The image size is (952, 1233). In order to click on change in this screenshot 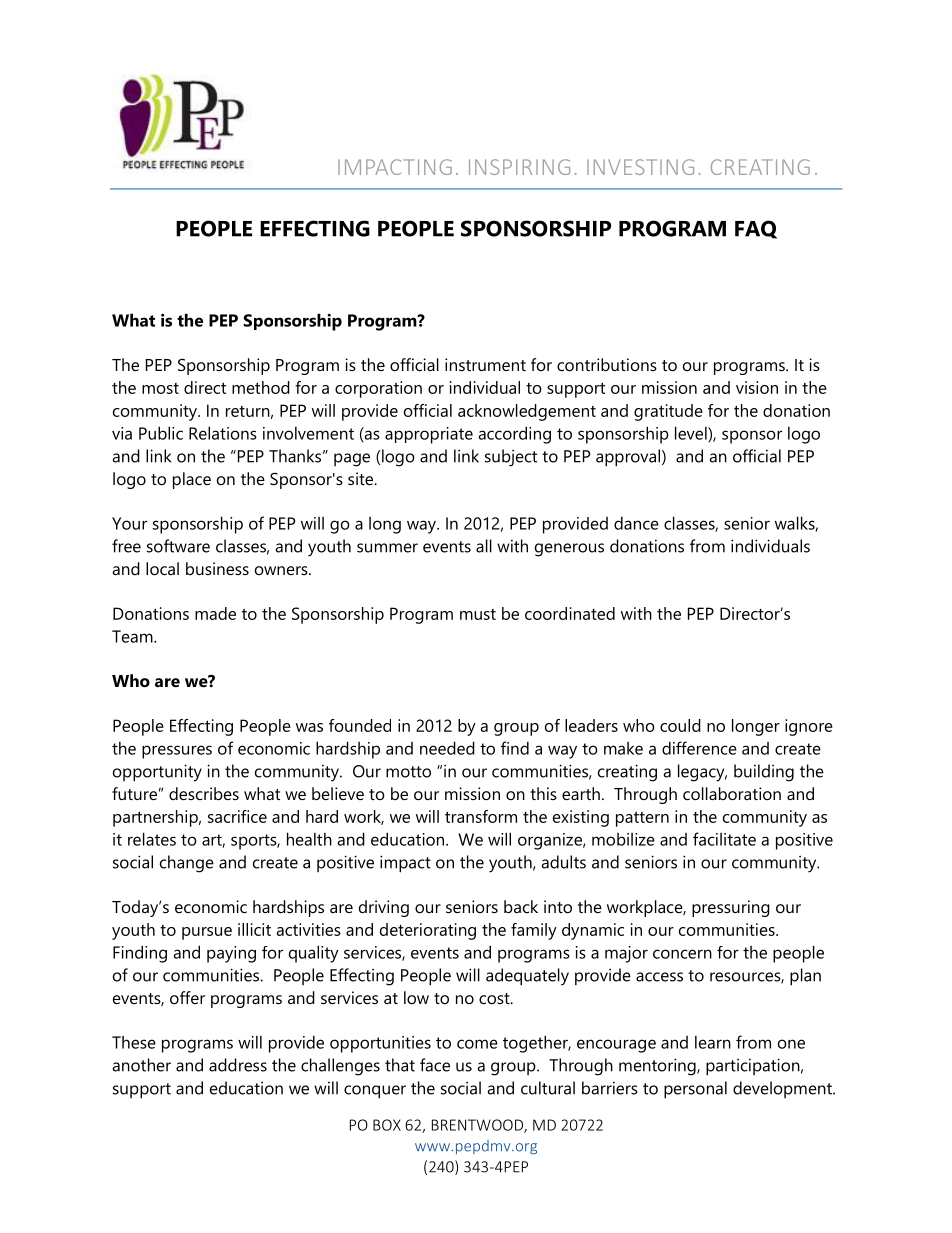, I will do `click(187, 864)`.
